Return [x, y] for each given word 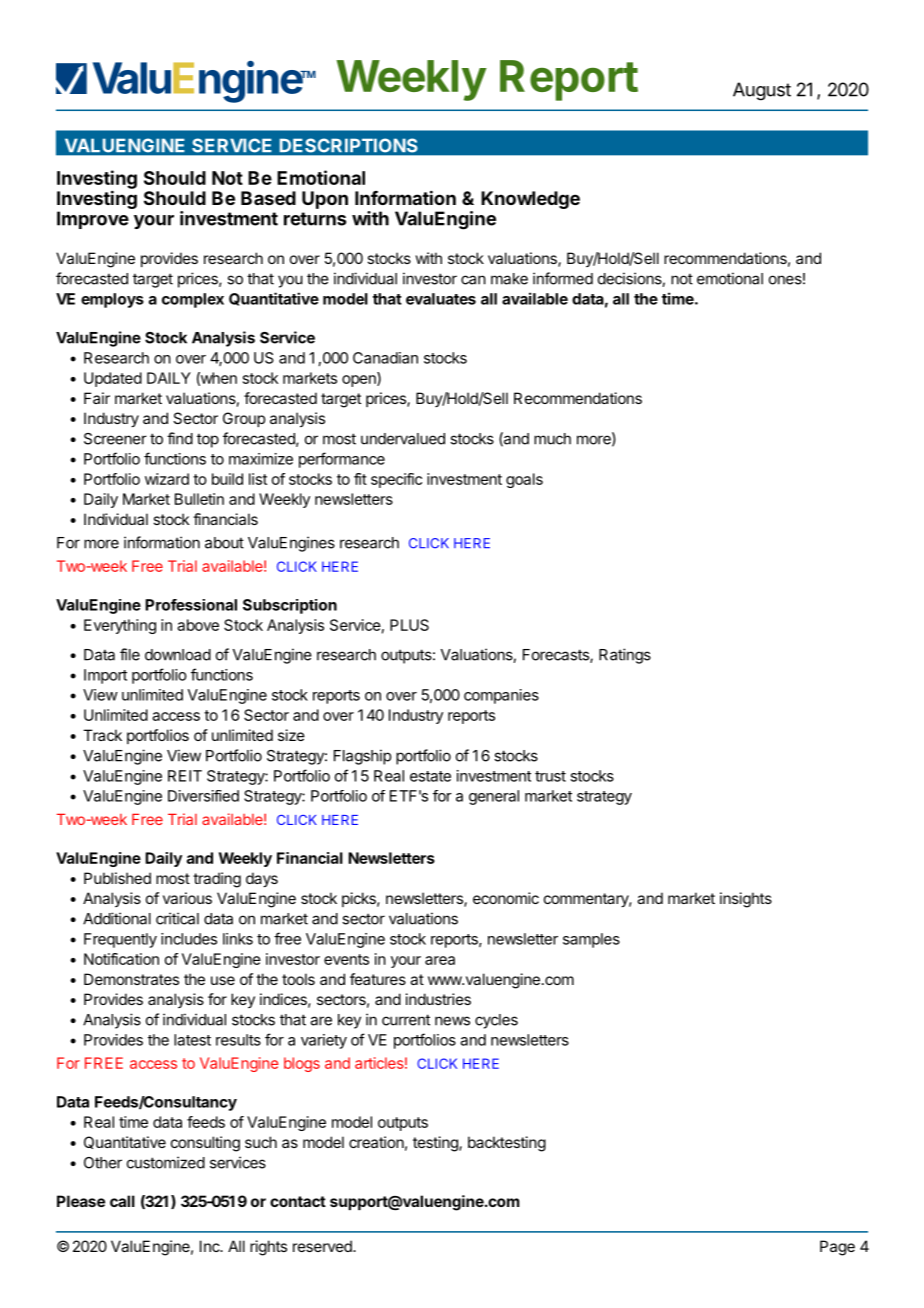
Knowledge [530, 200]
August [762, 91]
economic [506, 898]
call [122, 1201]
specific [396, 480]
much [552, 439]
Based [268, 198]
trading [217, 880]
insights [746, 900]
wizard [167, 479]
